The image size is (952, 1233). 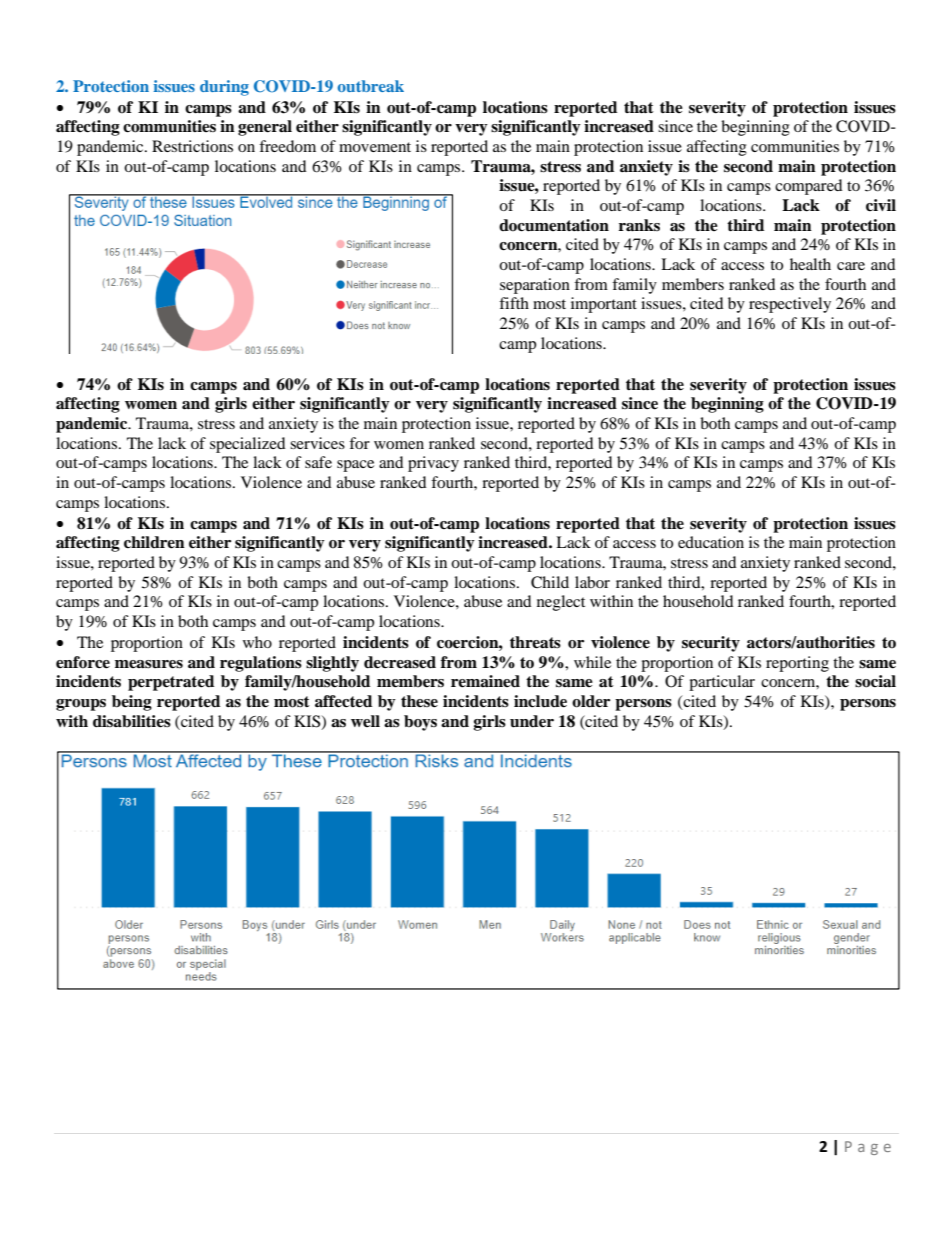 I want to click on outbreak, so click(x=371, y=86).
